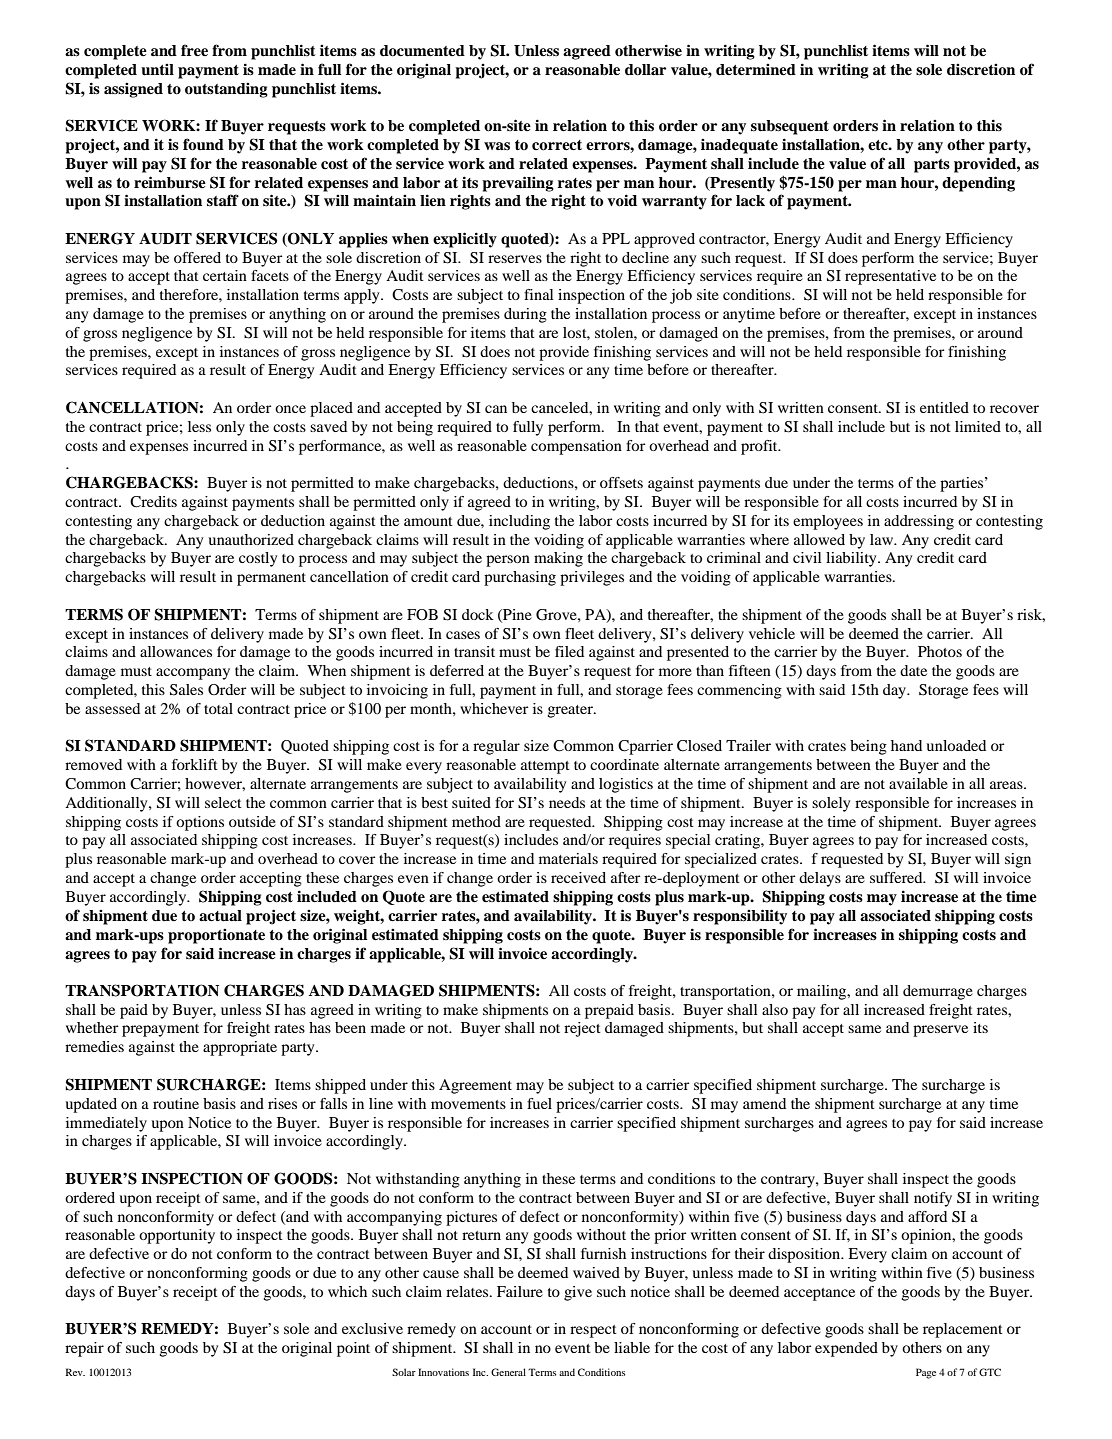 The width and height of the screenshot is (1112, 1439). What do you see at coordinates (897, 877) in the screenshot?
I see `suffered` at bounding box center [897, 877].
